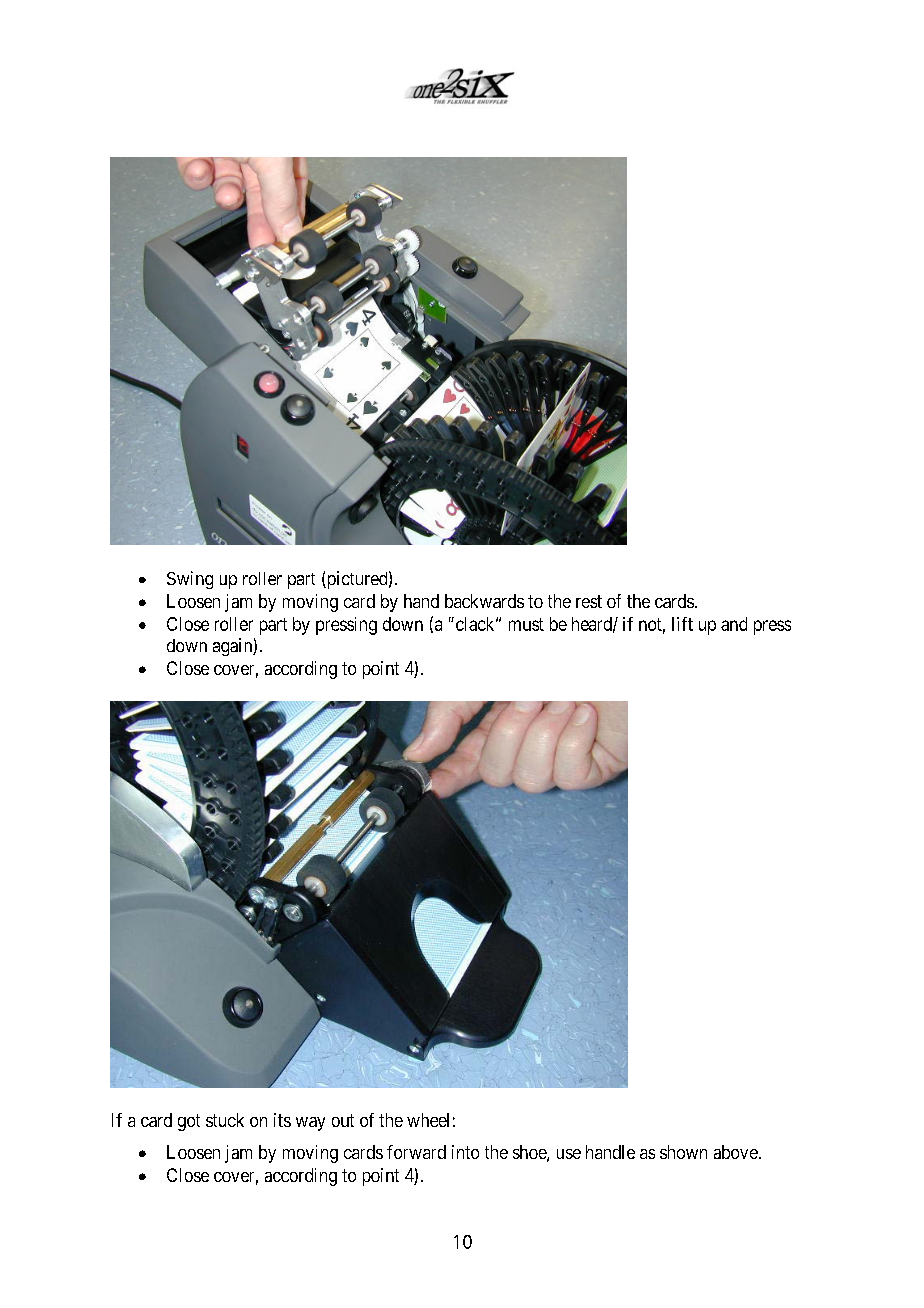 Image resolution: width=924 pixels, height=1308 pixels. Describe the element at coordinates (343, 1120) in the page. I see `out` at that location.
